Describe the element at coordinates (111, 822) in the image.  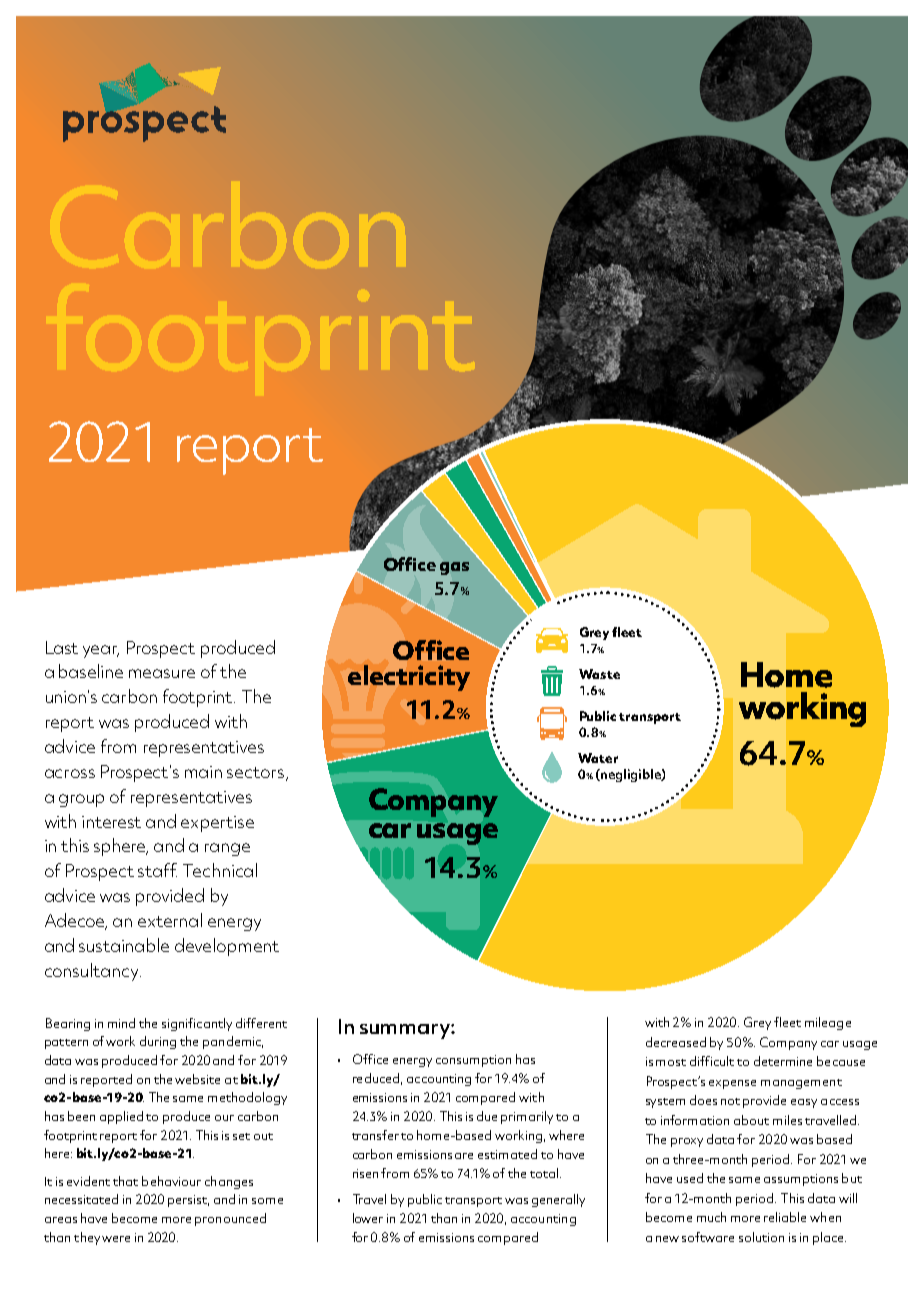
I see `interest` at that location.
